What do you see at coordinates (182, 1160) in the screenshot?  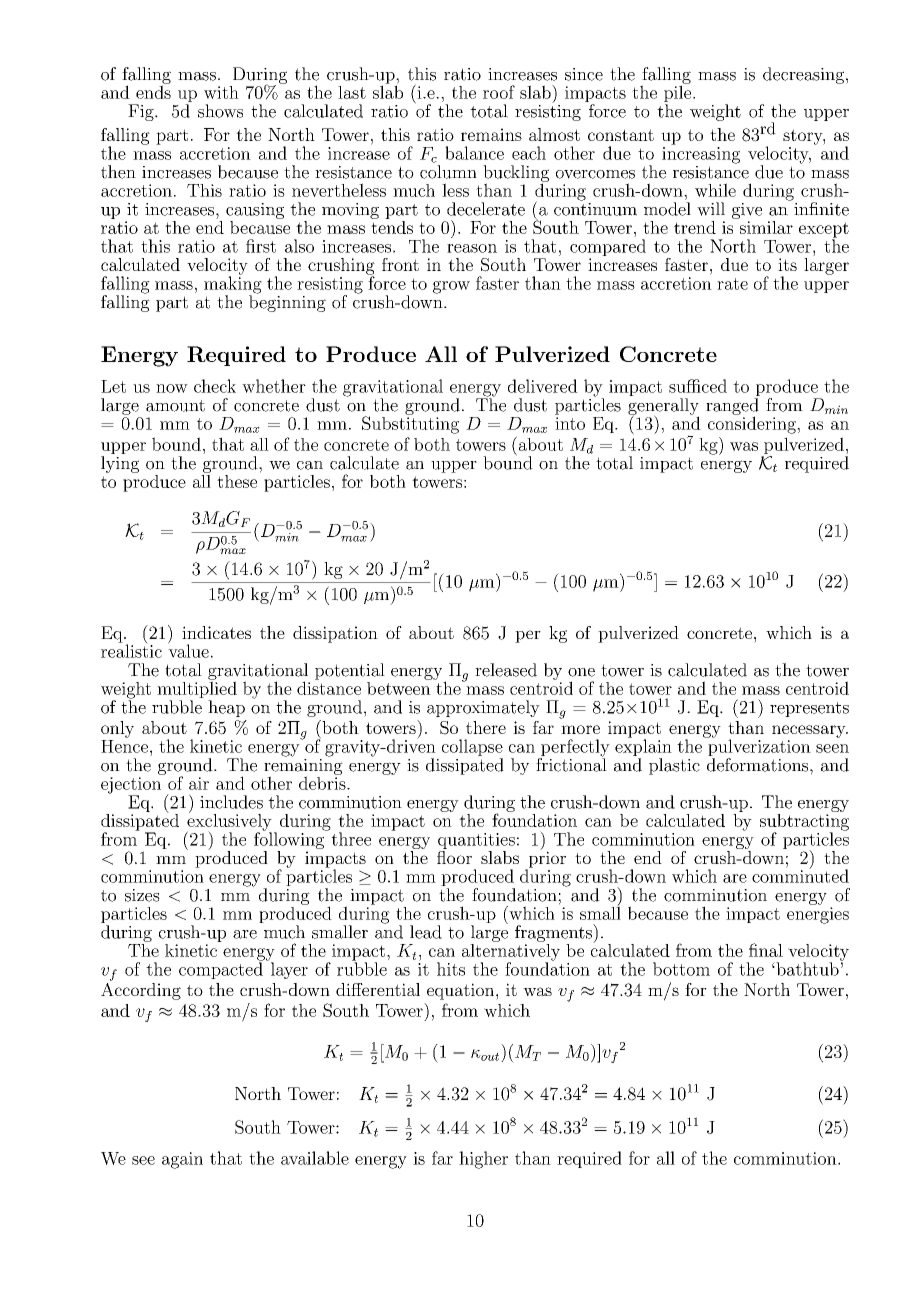 I see `again` at bounding box center [182, 1160].
